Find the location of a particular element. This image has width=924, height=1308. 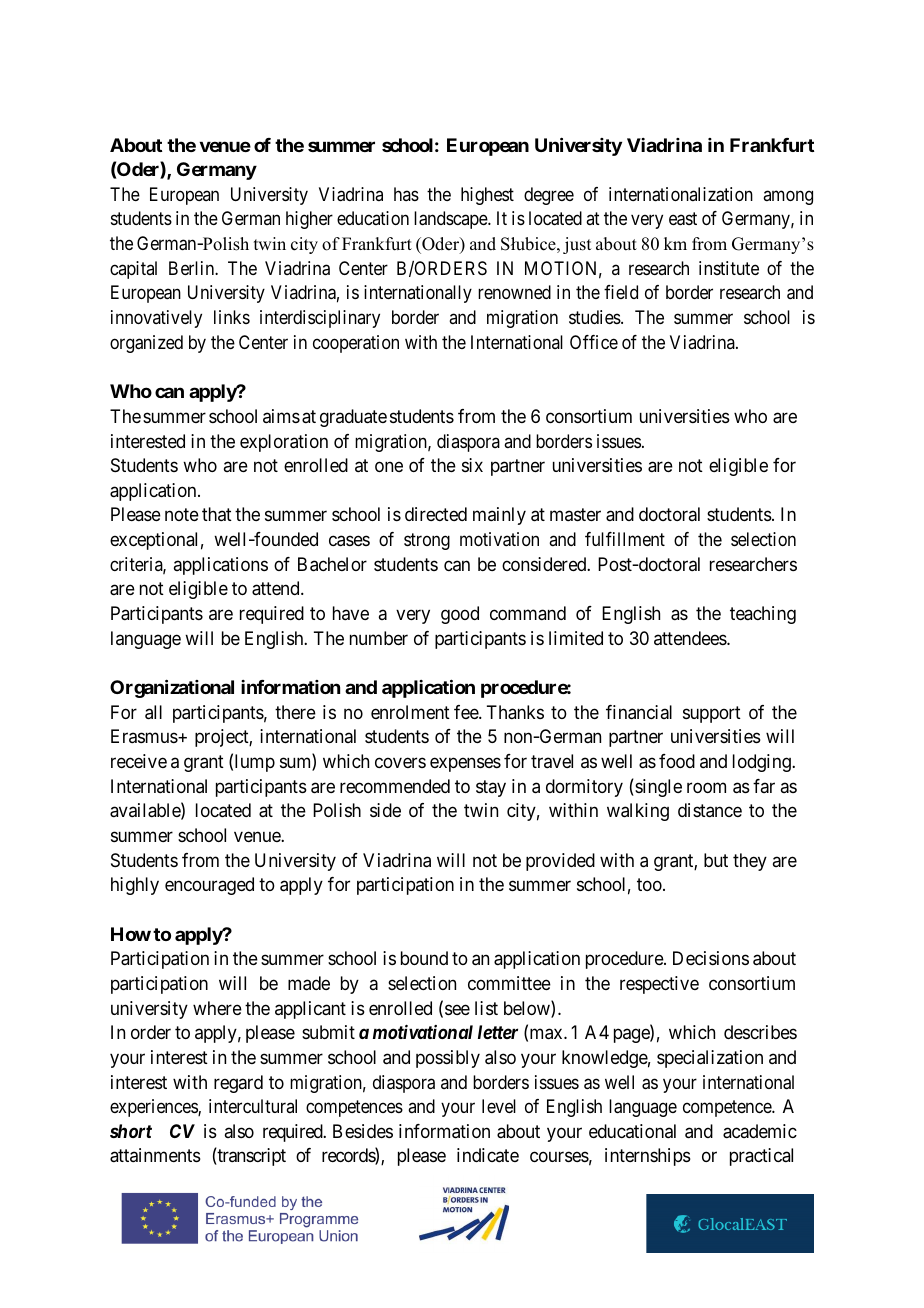

Organizational is located at coordinates (172, 688).
